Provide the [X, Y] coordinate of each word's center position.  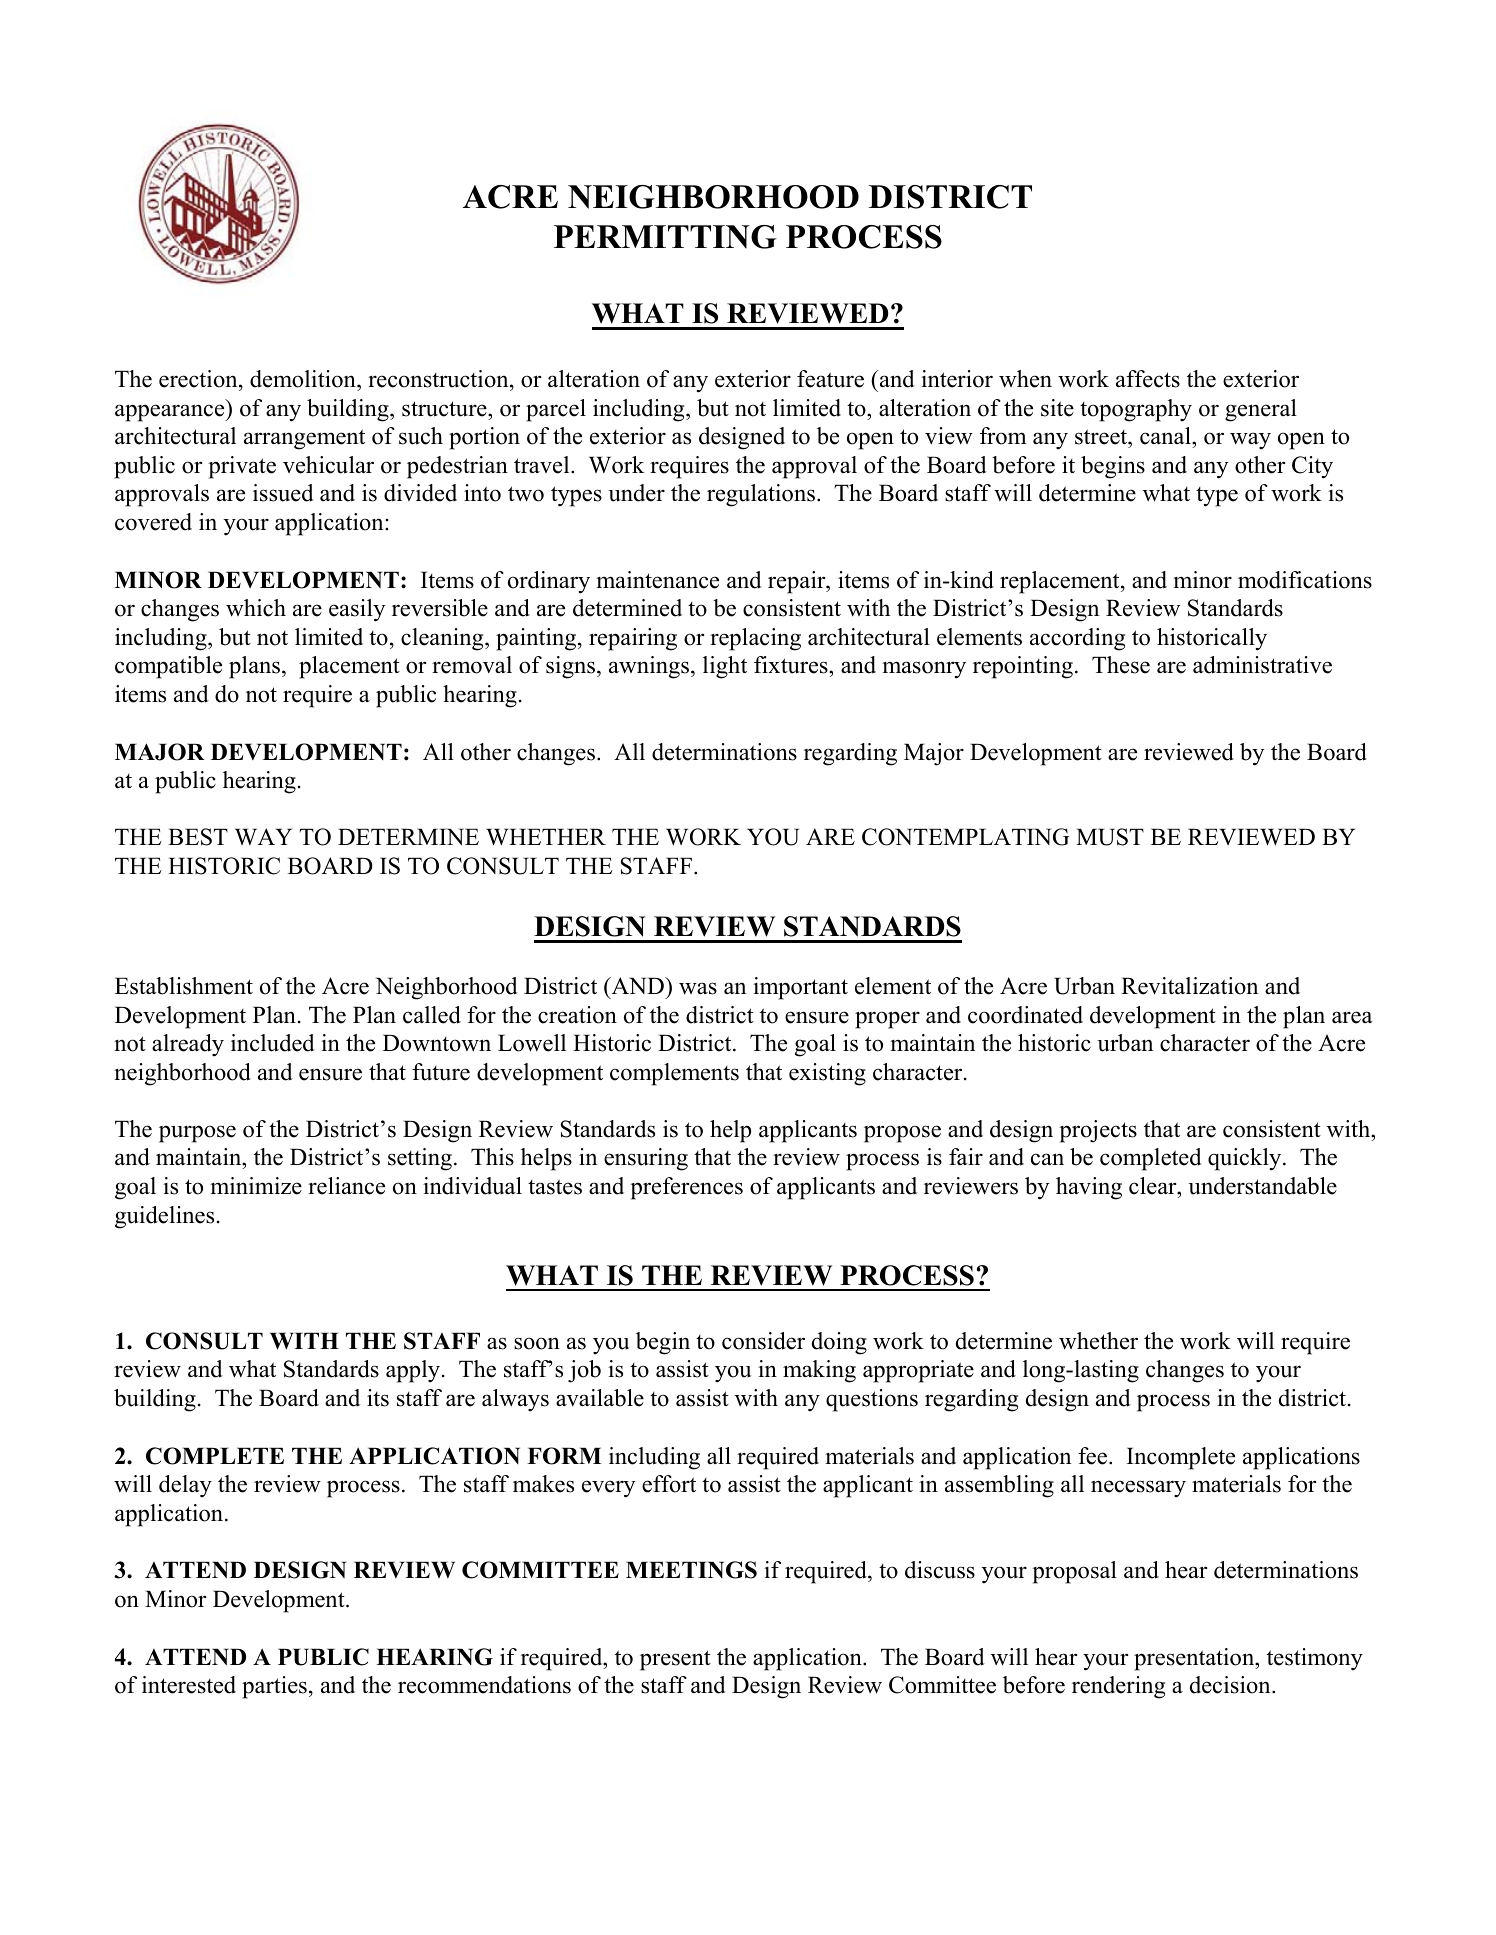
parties [274, 1687]
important [800, 988]
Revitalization [1189, 986]
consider [763, 1341]
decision [1231, 1685]
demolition [304, 379]
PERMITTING [665, 237]
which [256, 608]
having [1089, 1188]
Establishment [184, 986]
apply [413, 1371]
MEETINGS [691, 1570]
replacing [755, 639]
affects [1148, 379]
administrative [1262, 665]
